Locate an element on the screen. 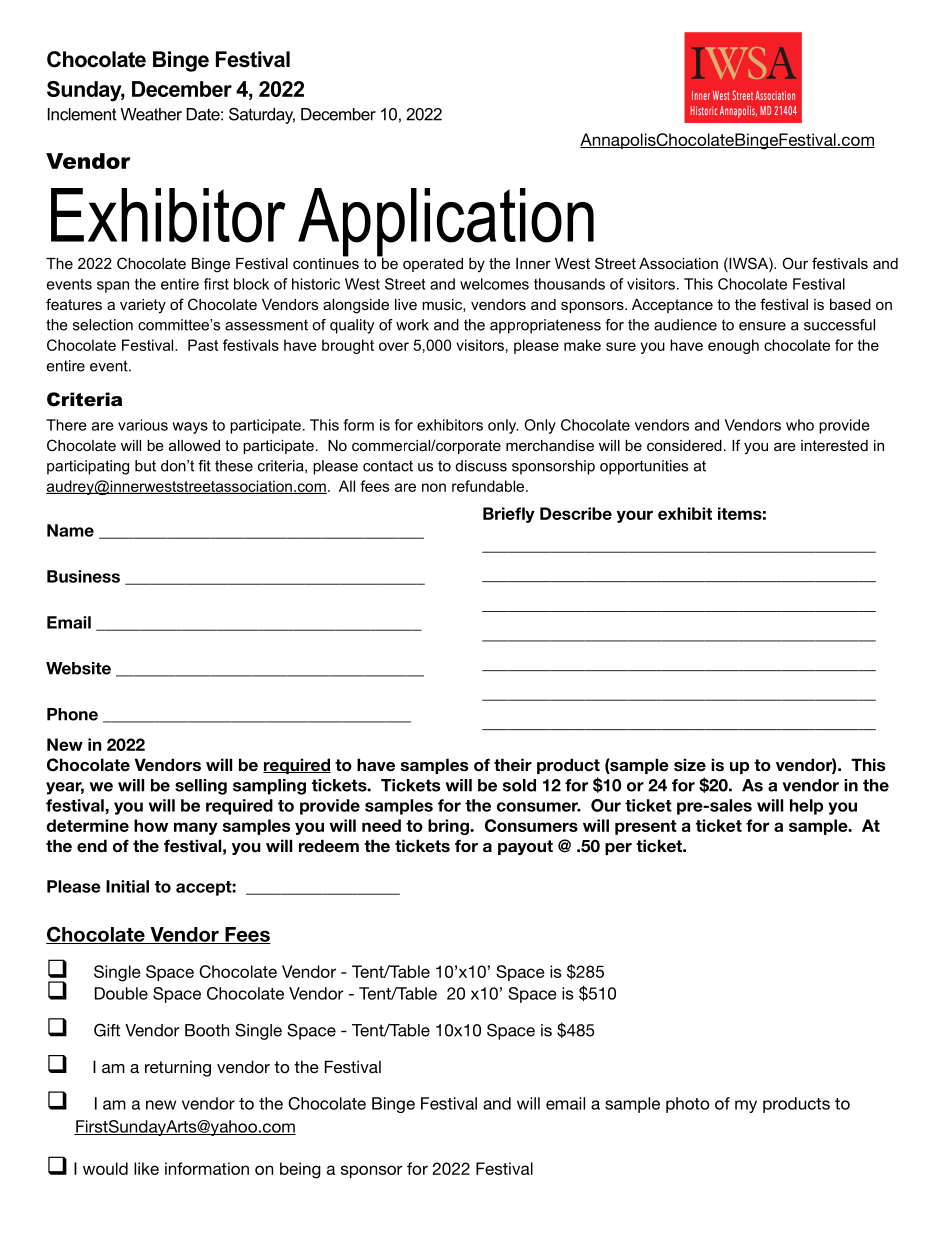 The width and height of the screenshot is (952, 1233). Weather is located at coordinates (151, 114).
